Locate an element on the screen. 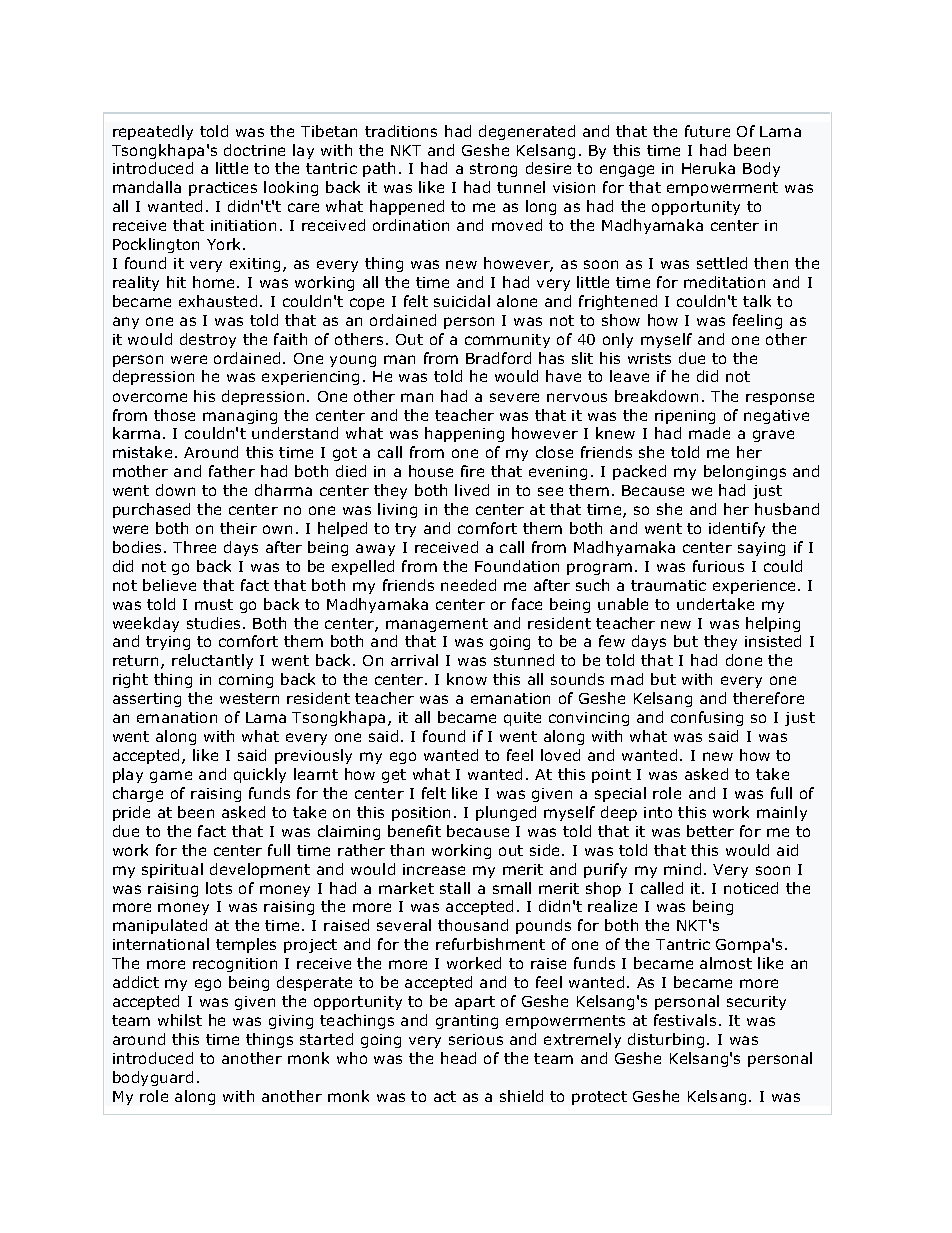  strong is located at coordinates (493, 170).
